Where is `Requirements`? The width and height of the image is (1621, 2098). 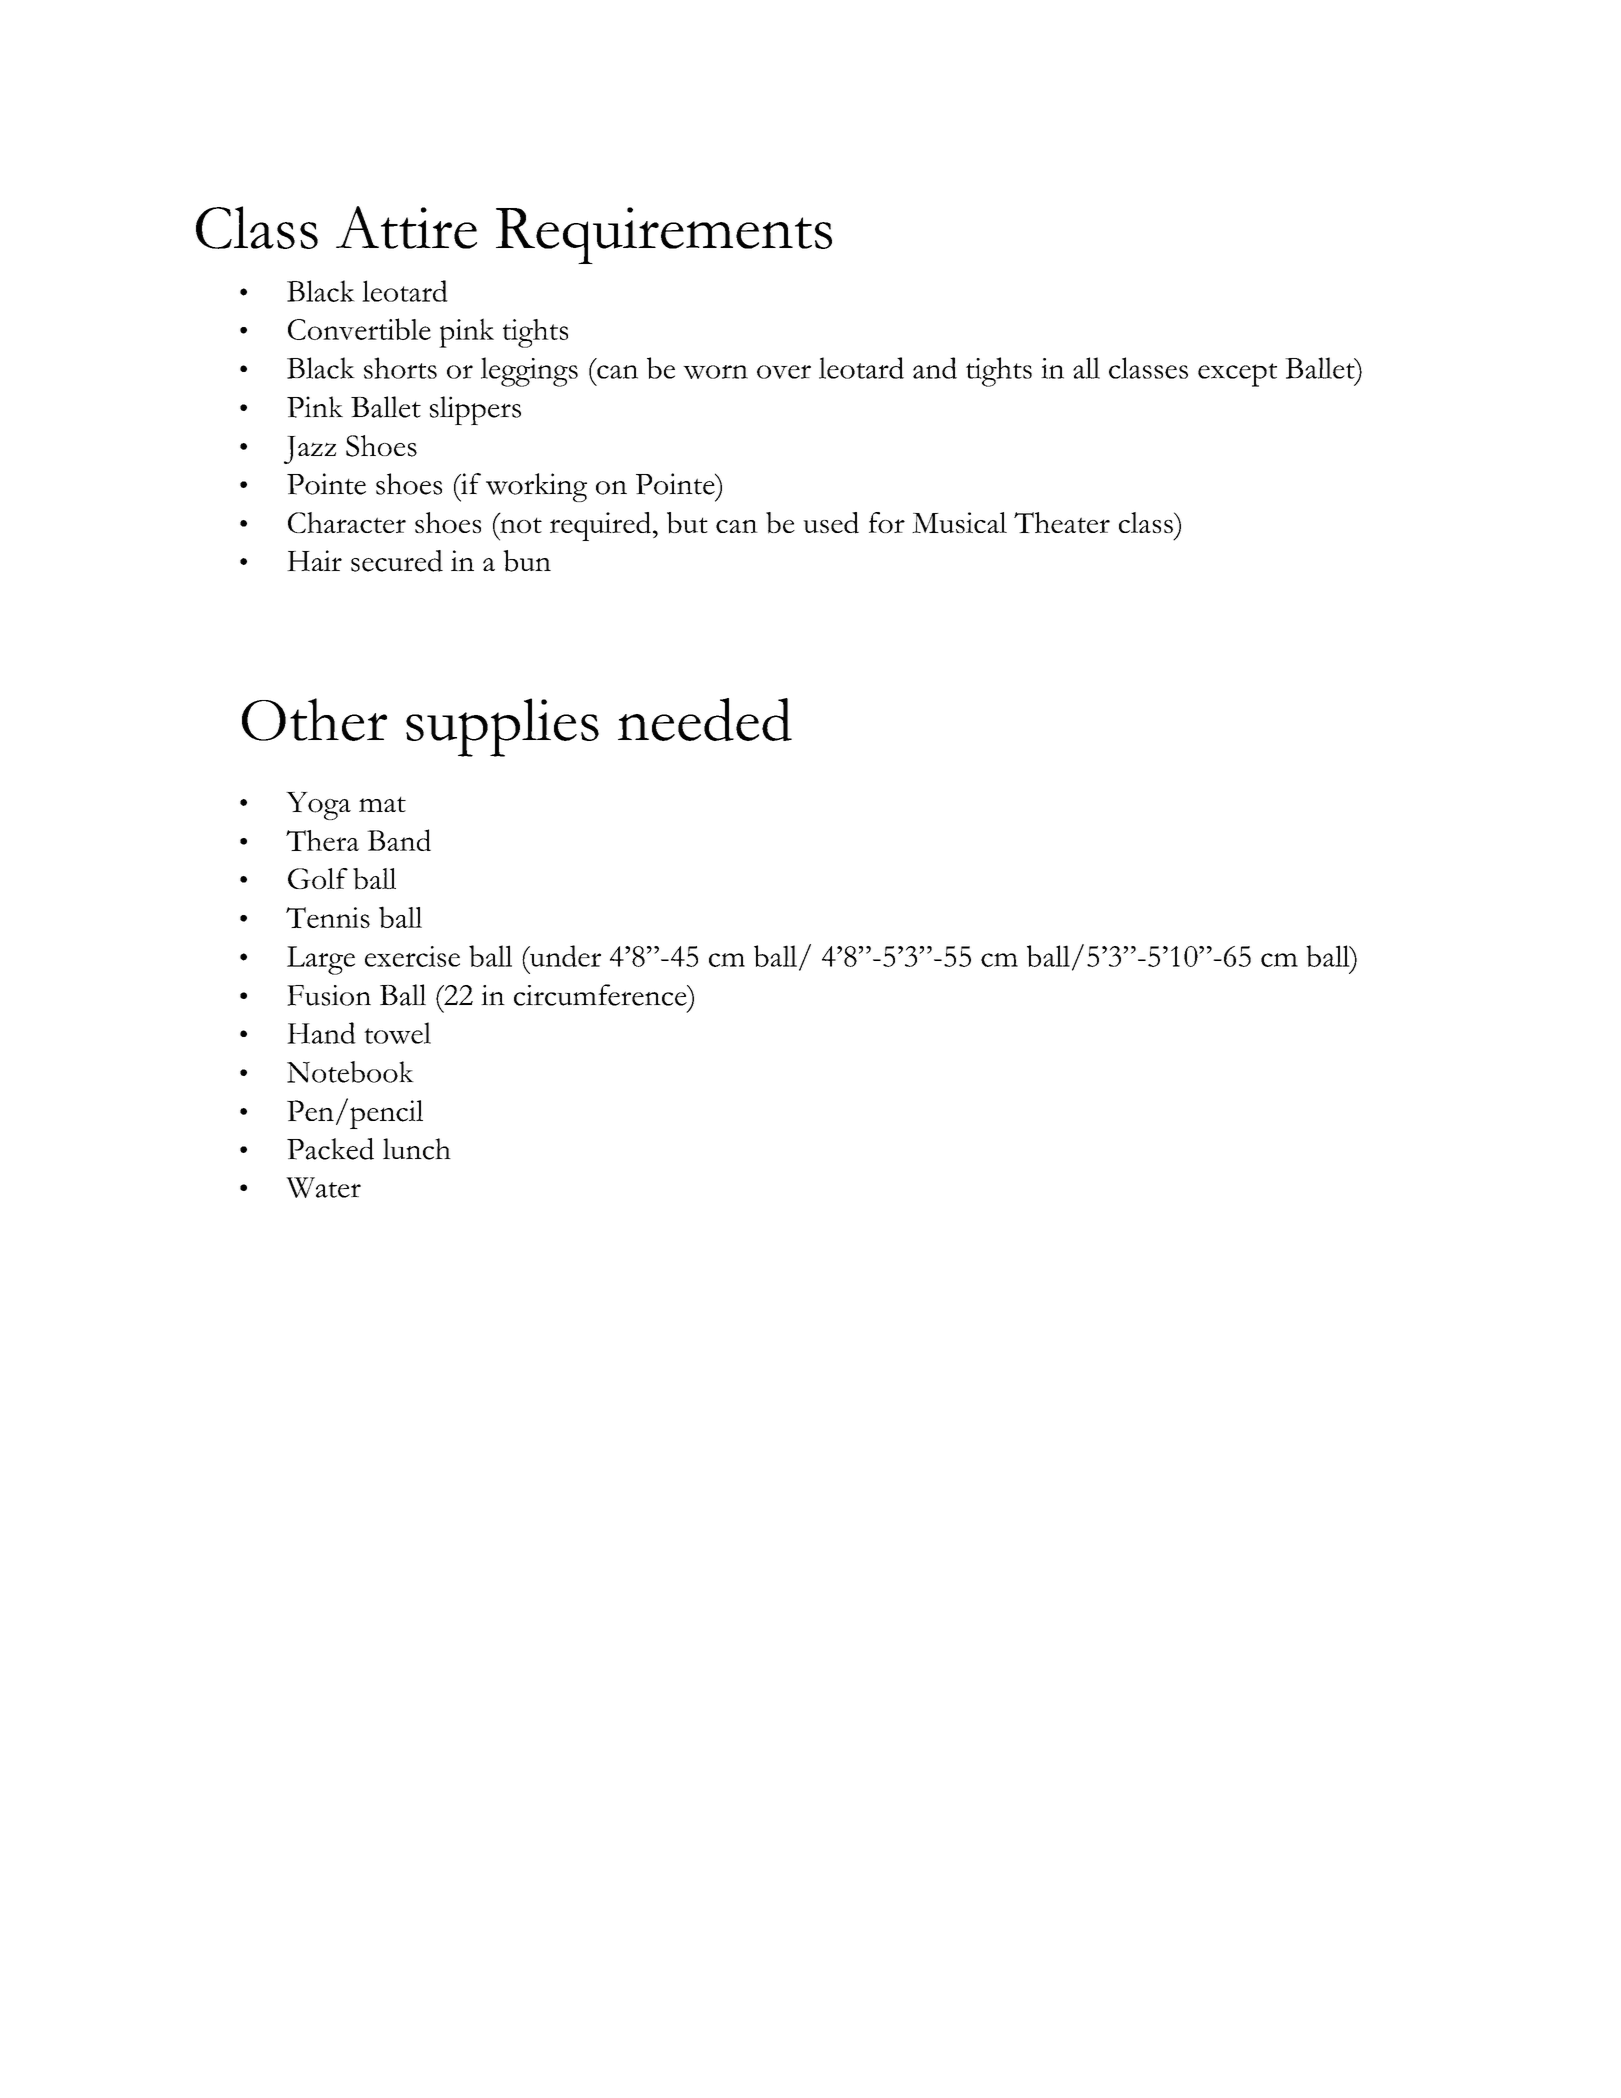 Requirements is located at coordinates (664, 235).
